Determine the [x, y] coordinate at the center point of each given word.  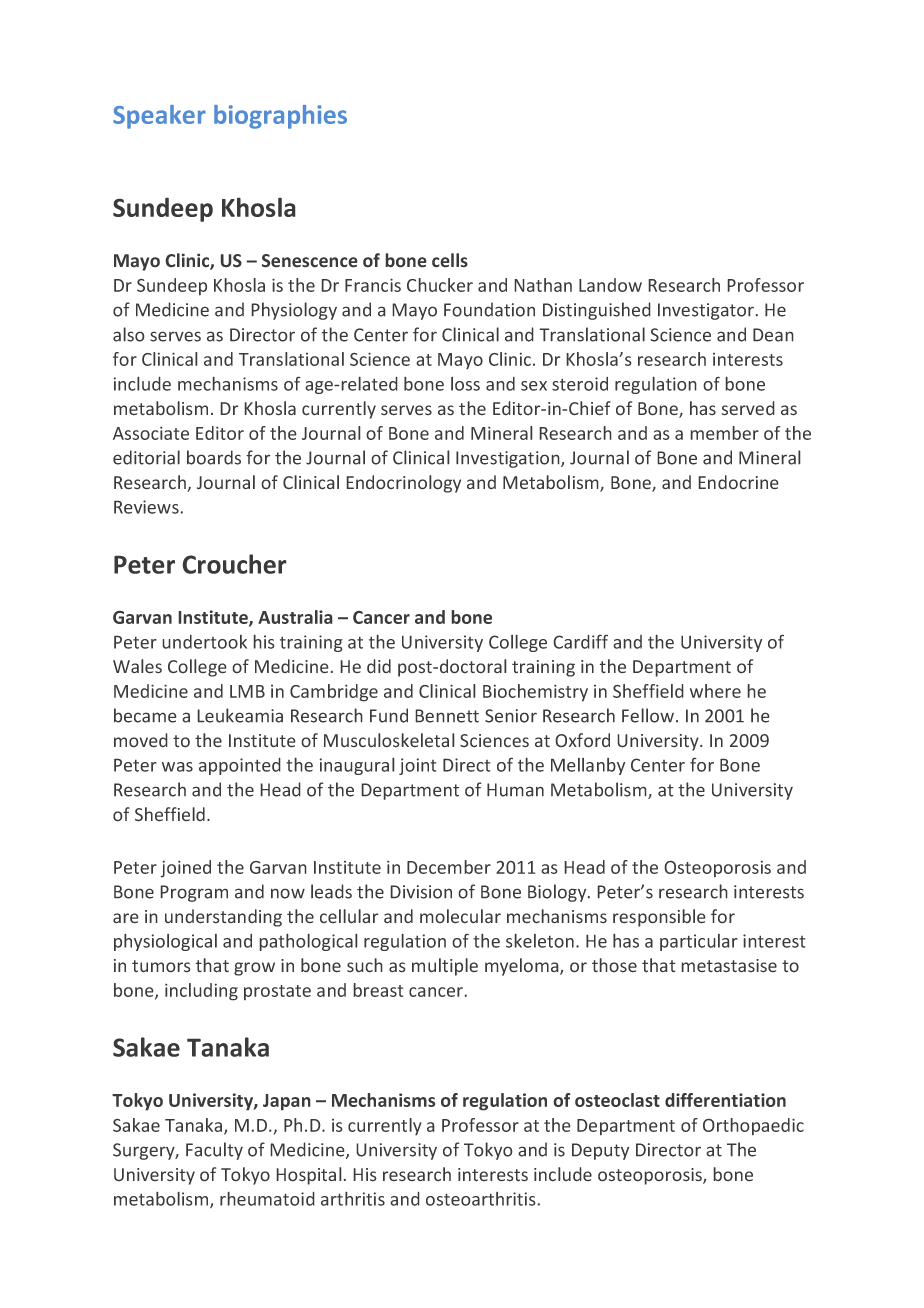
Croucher [234, 564]
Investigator [707, 311]
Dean [773, 335]
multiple [445, 967]
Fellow [648, 715]
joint [418, 766]
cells [450, 260]
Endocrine [738, 482]
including [201, 992]
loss [465, 384]
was [177, 767]
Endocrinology [403, 484]
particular [699, 942]
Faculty [214, 1151]
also [129, 334]
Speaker [159, 117]
